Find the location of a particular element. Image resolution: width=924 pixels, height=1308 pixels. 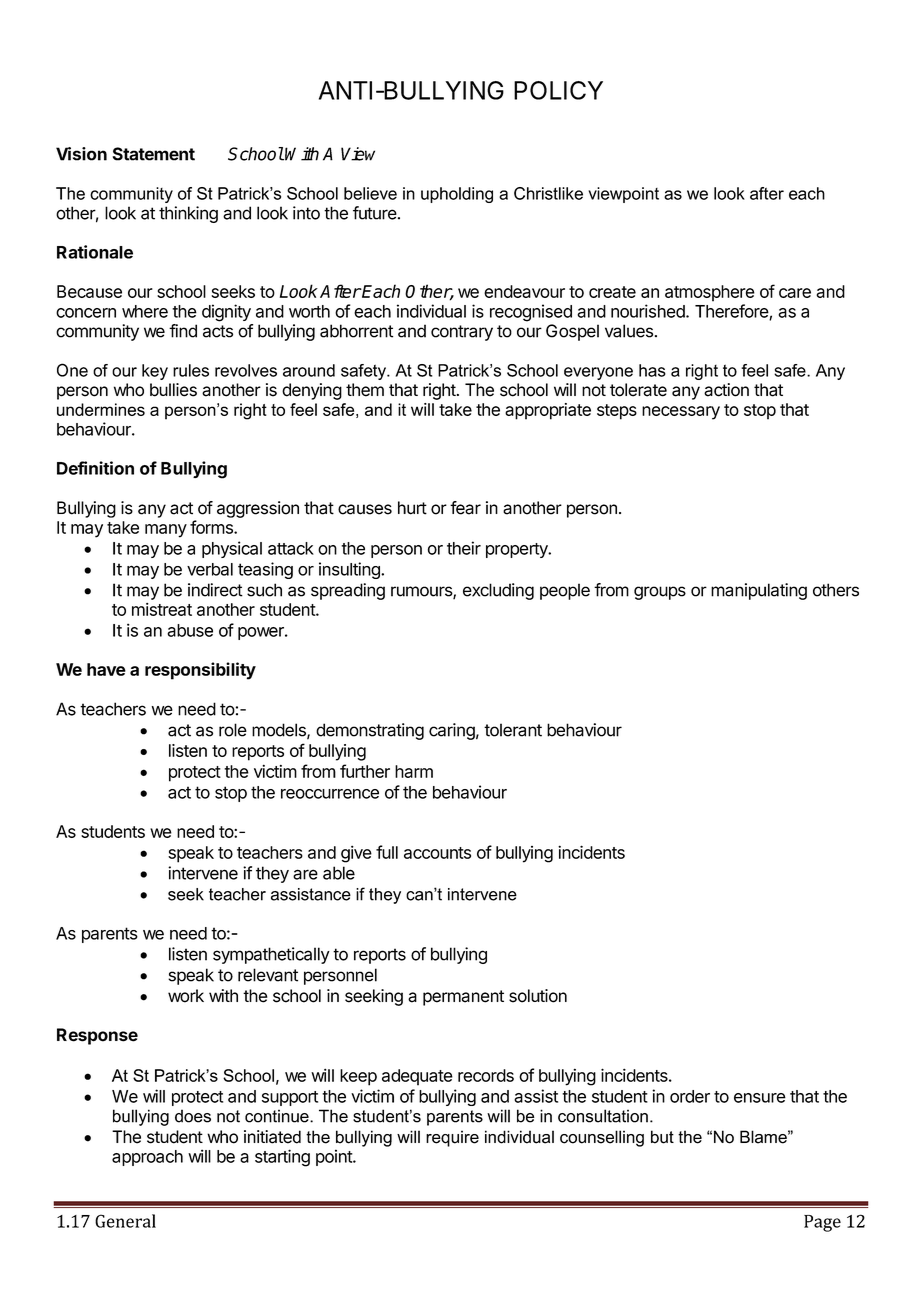

accounts is located at coordinates (437, 853).
